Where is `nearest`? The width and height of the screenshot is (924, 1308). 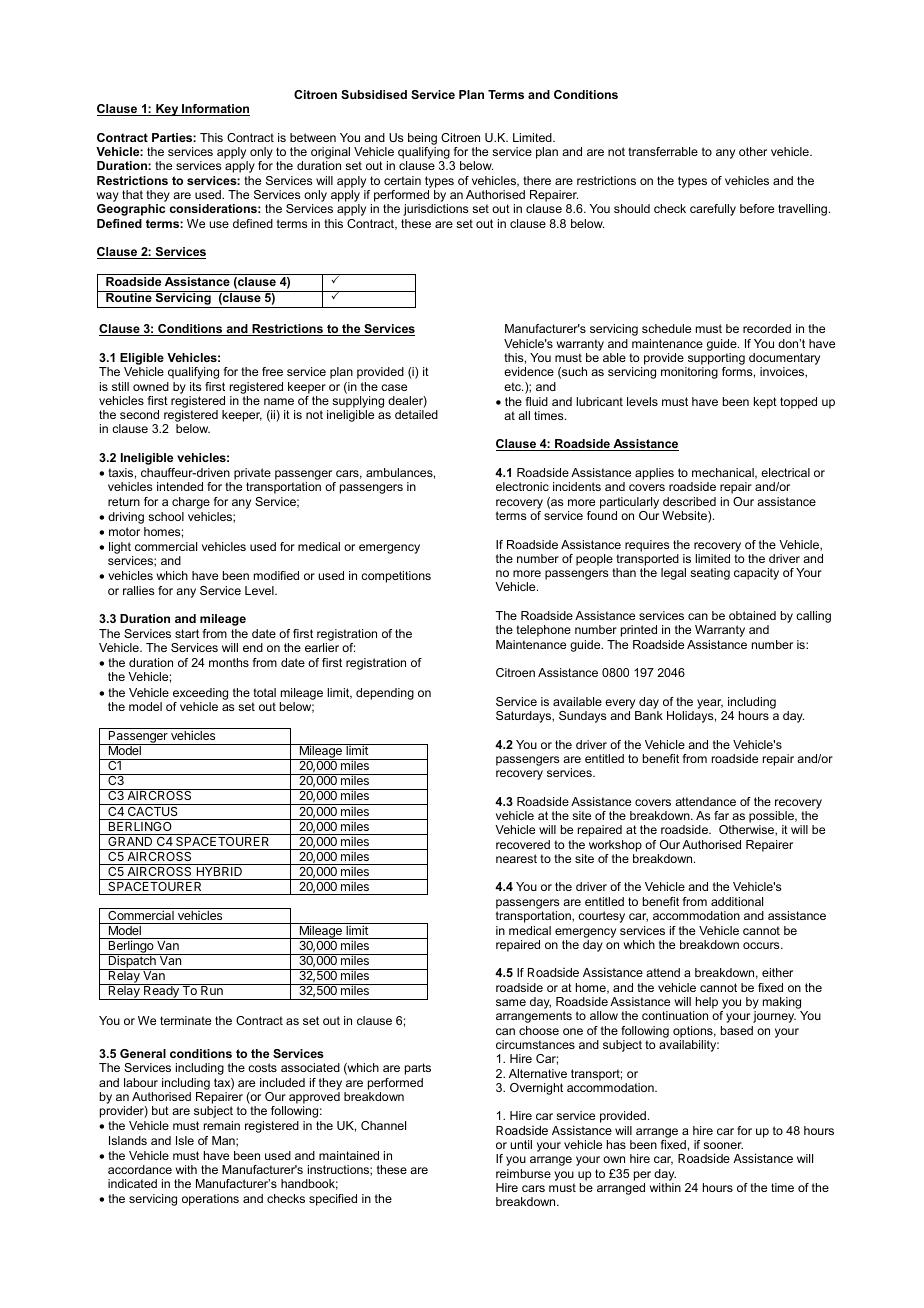 nearest is located at coordinates (516, 858).
